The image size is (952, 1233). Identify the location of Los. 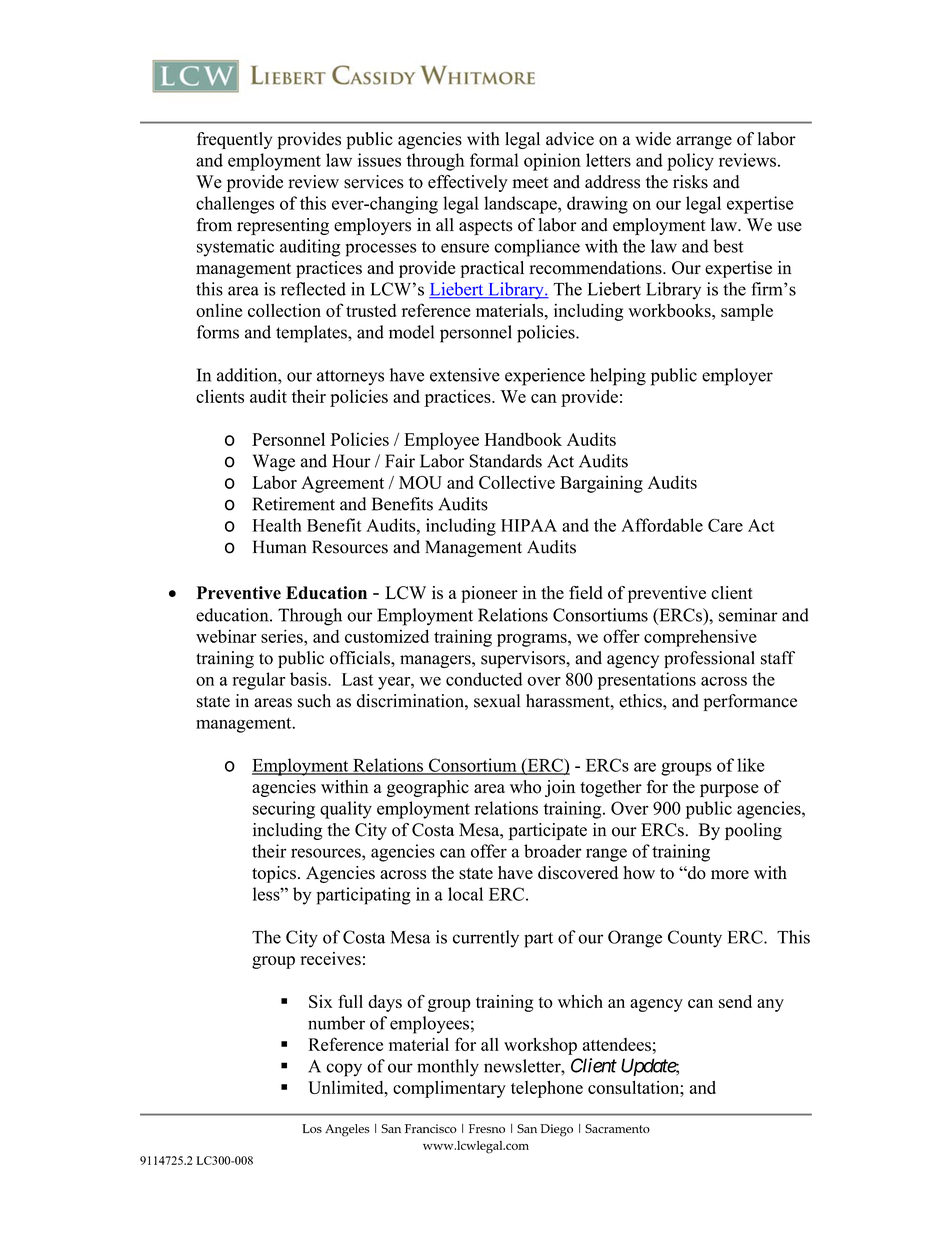
(312, 1128).
